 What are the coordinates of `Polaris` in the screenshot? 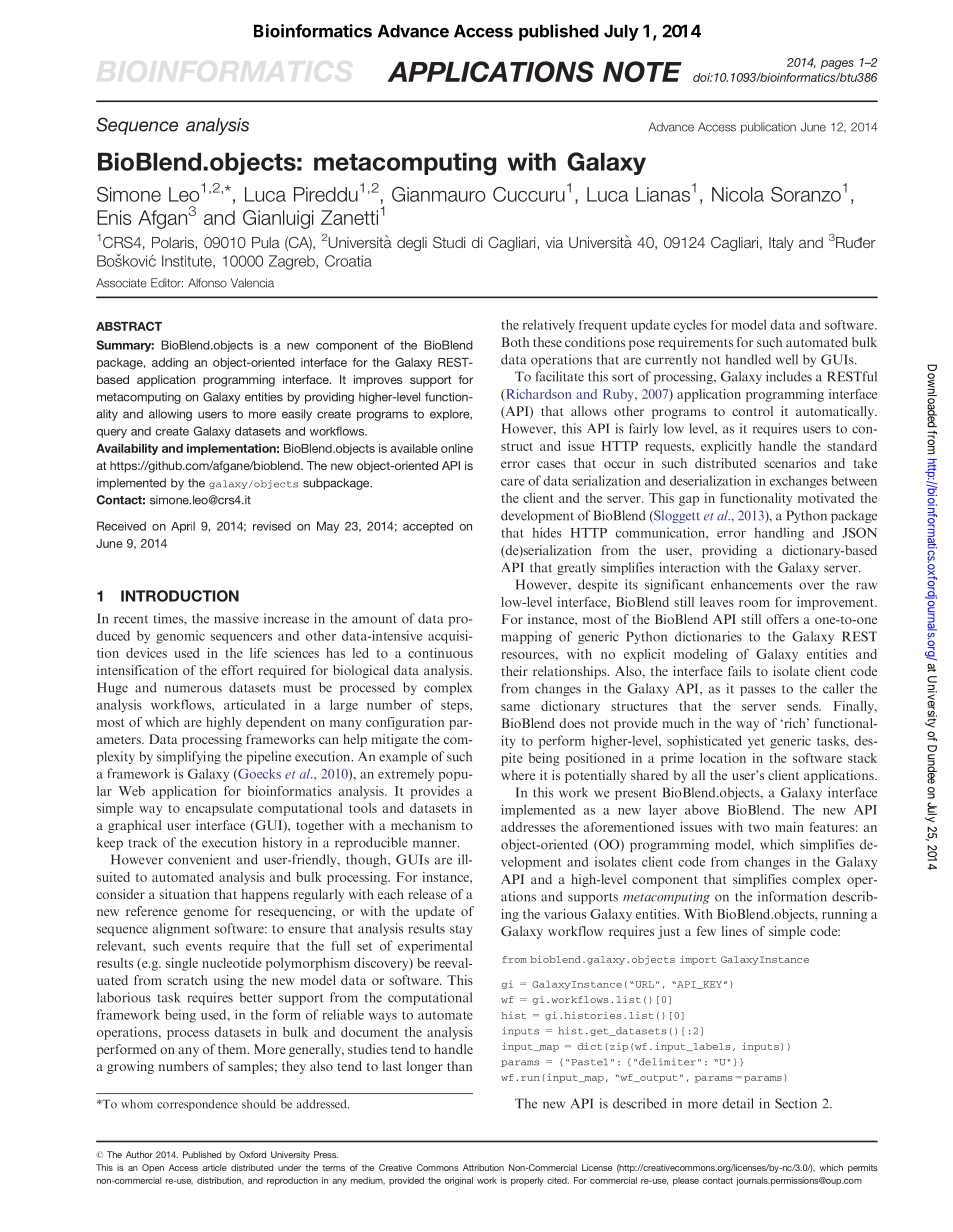 It's located at (174, 242).
